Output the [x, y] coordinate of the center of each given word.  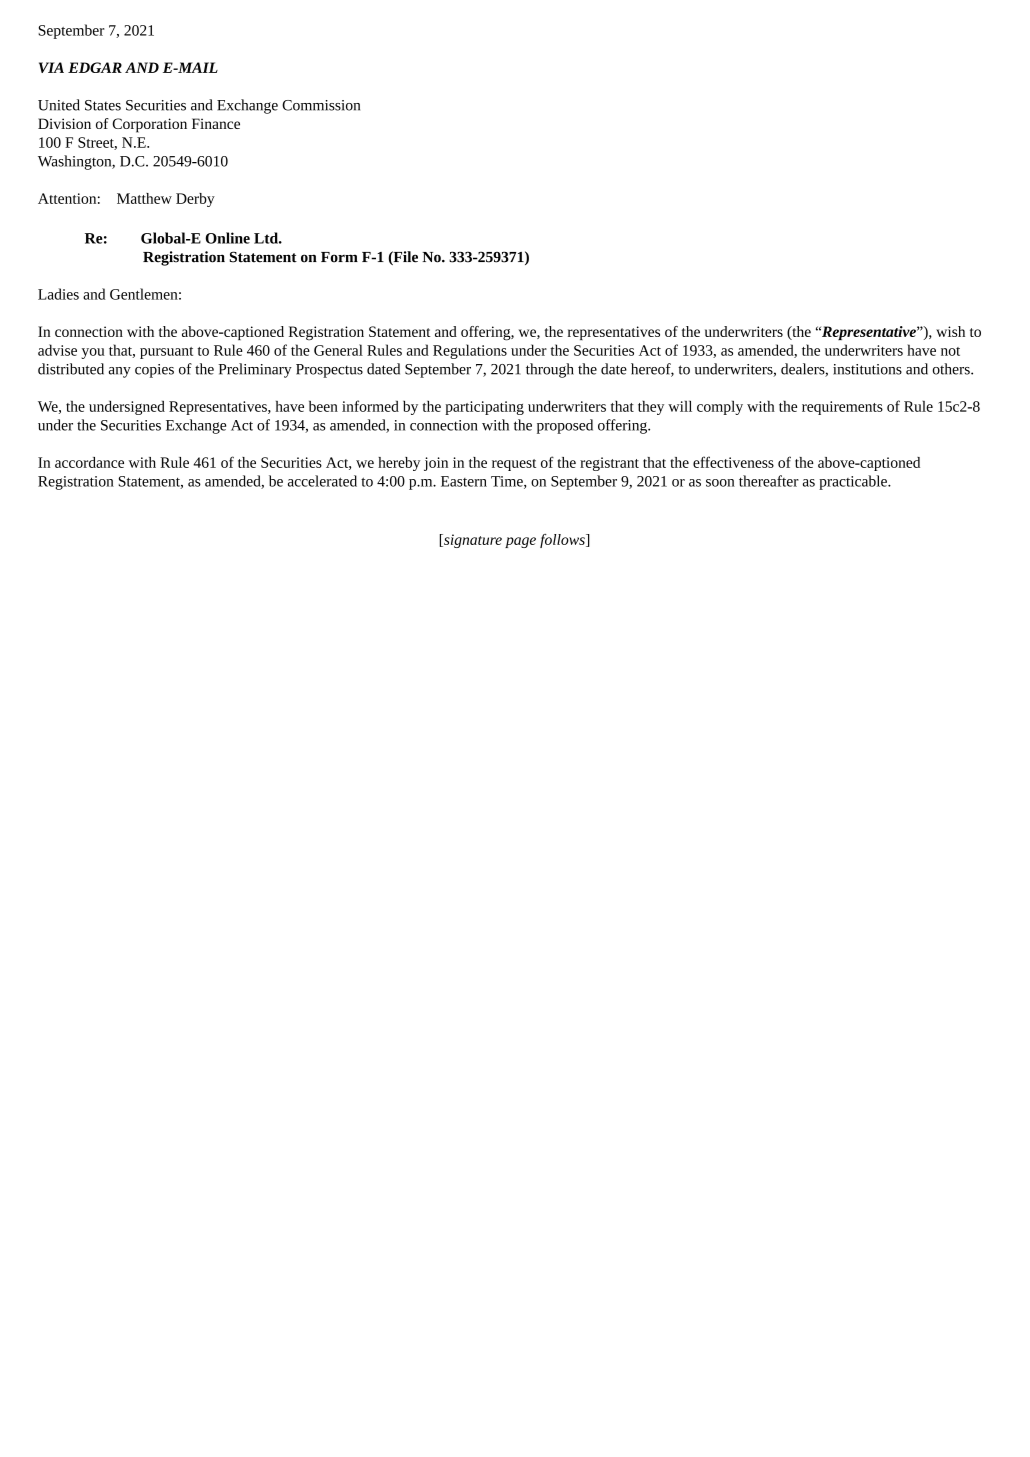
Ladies [58, 294]
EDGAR [95, 67]
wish [950, 331]
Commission [321, 105]
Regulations [470, 351]
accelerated [322, 481]
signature [472, 541]
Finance [216, 123]
